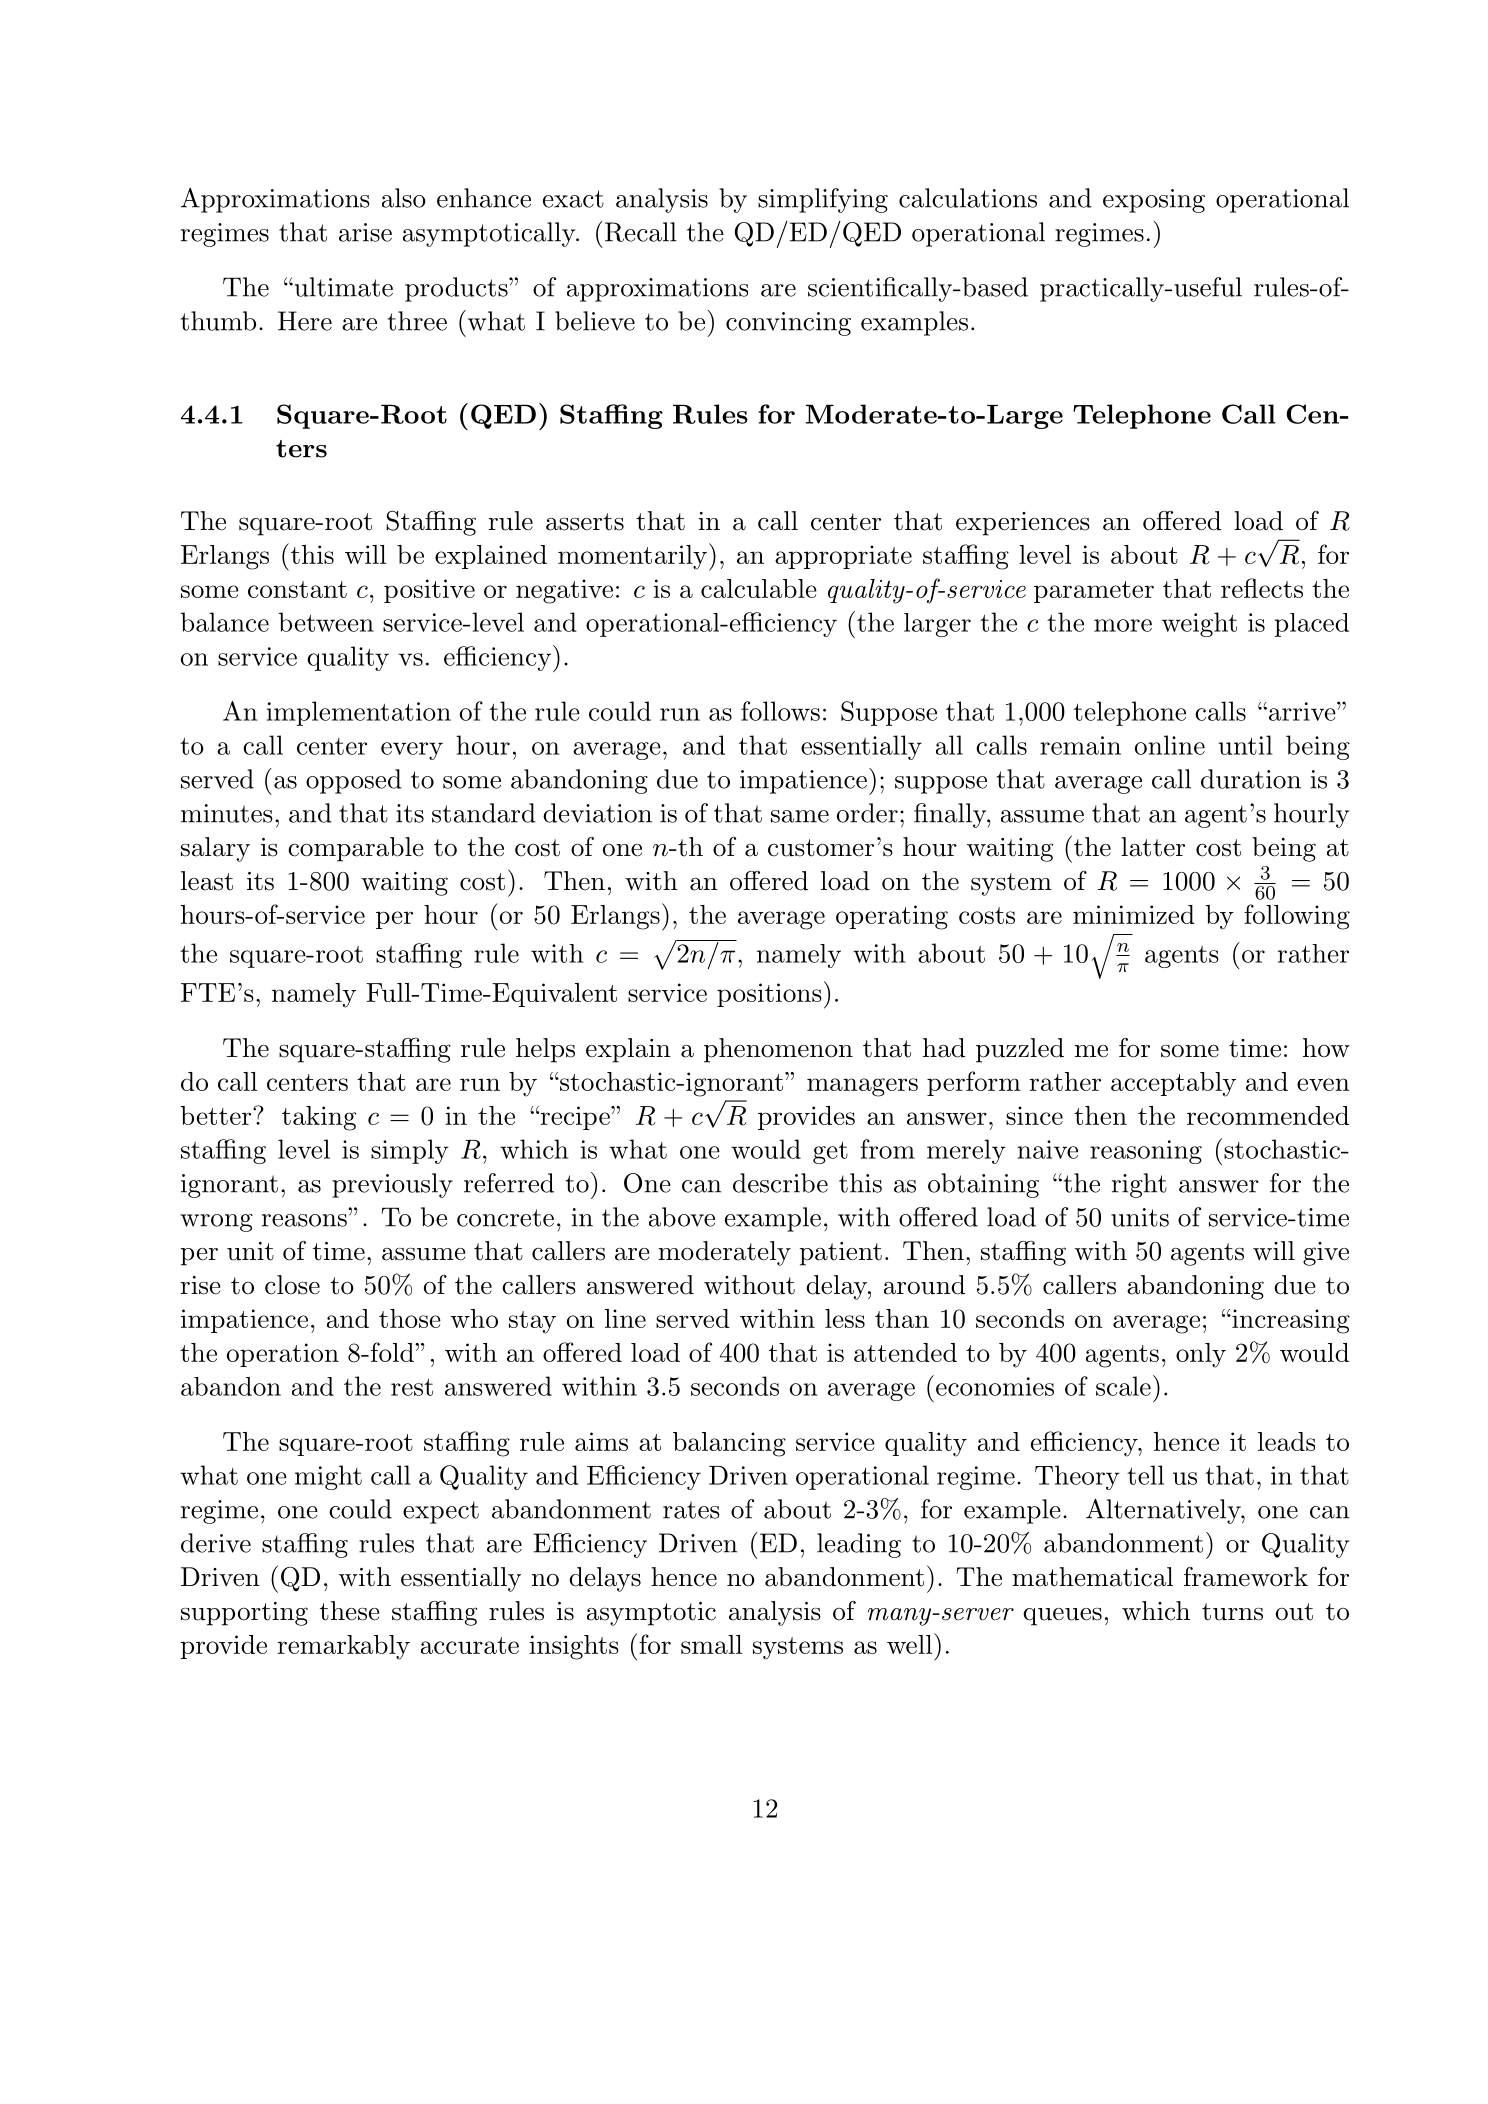 This screenshot has width=1488, height=2104. I want to click on turns, so click(1232, 1612).
